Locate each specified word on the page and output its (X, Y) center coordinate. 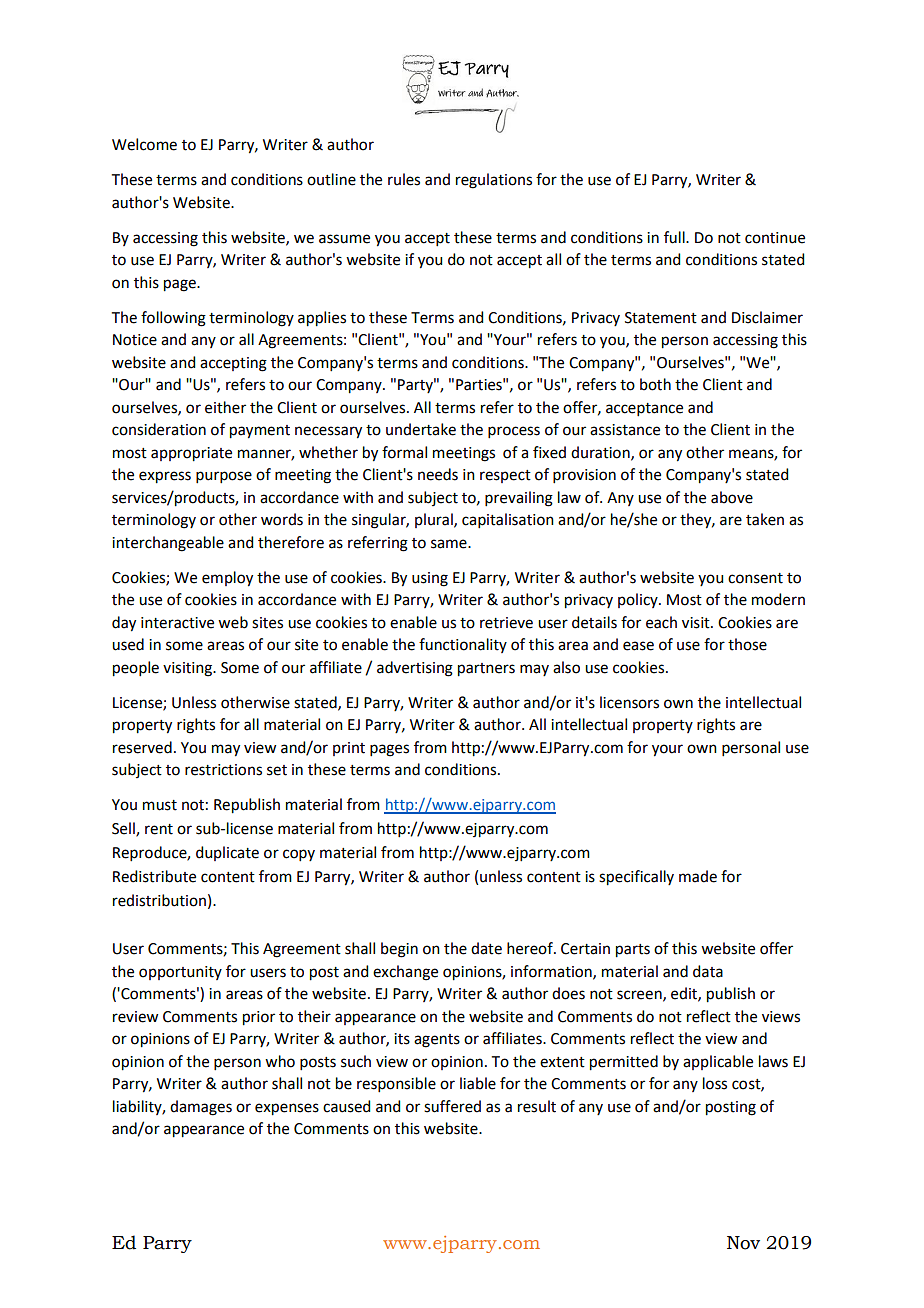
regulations (494, 181)
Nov (743, 1243)
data (708, 971)
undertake (421, 429)
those (747, 644)
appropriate (191, 454)
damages (201, 1108)
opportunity (180, 973)
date (486, 948)
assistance (625, 430)
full (675, 237)
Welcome (144, 144)
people (136, 669)
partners (486, 670)
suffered (452, 1106)
